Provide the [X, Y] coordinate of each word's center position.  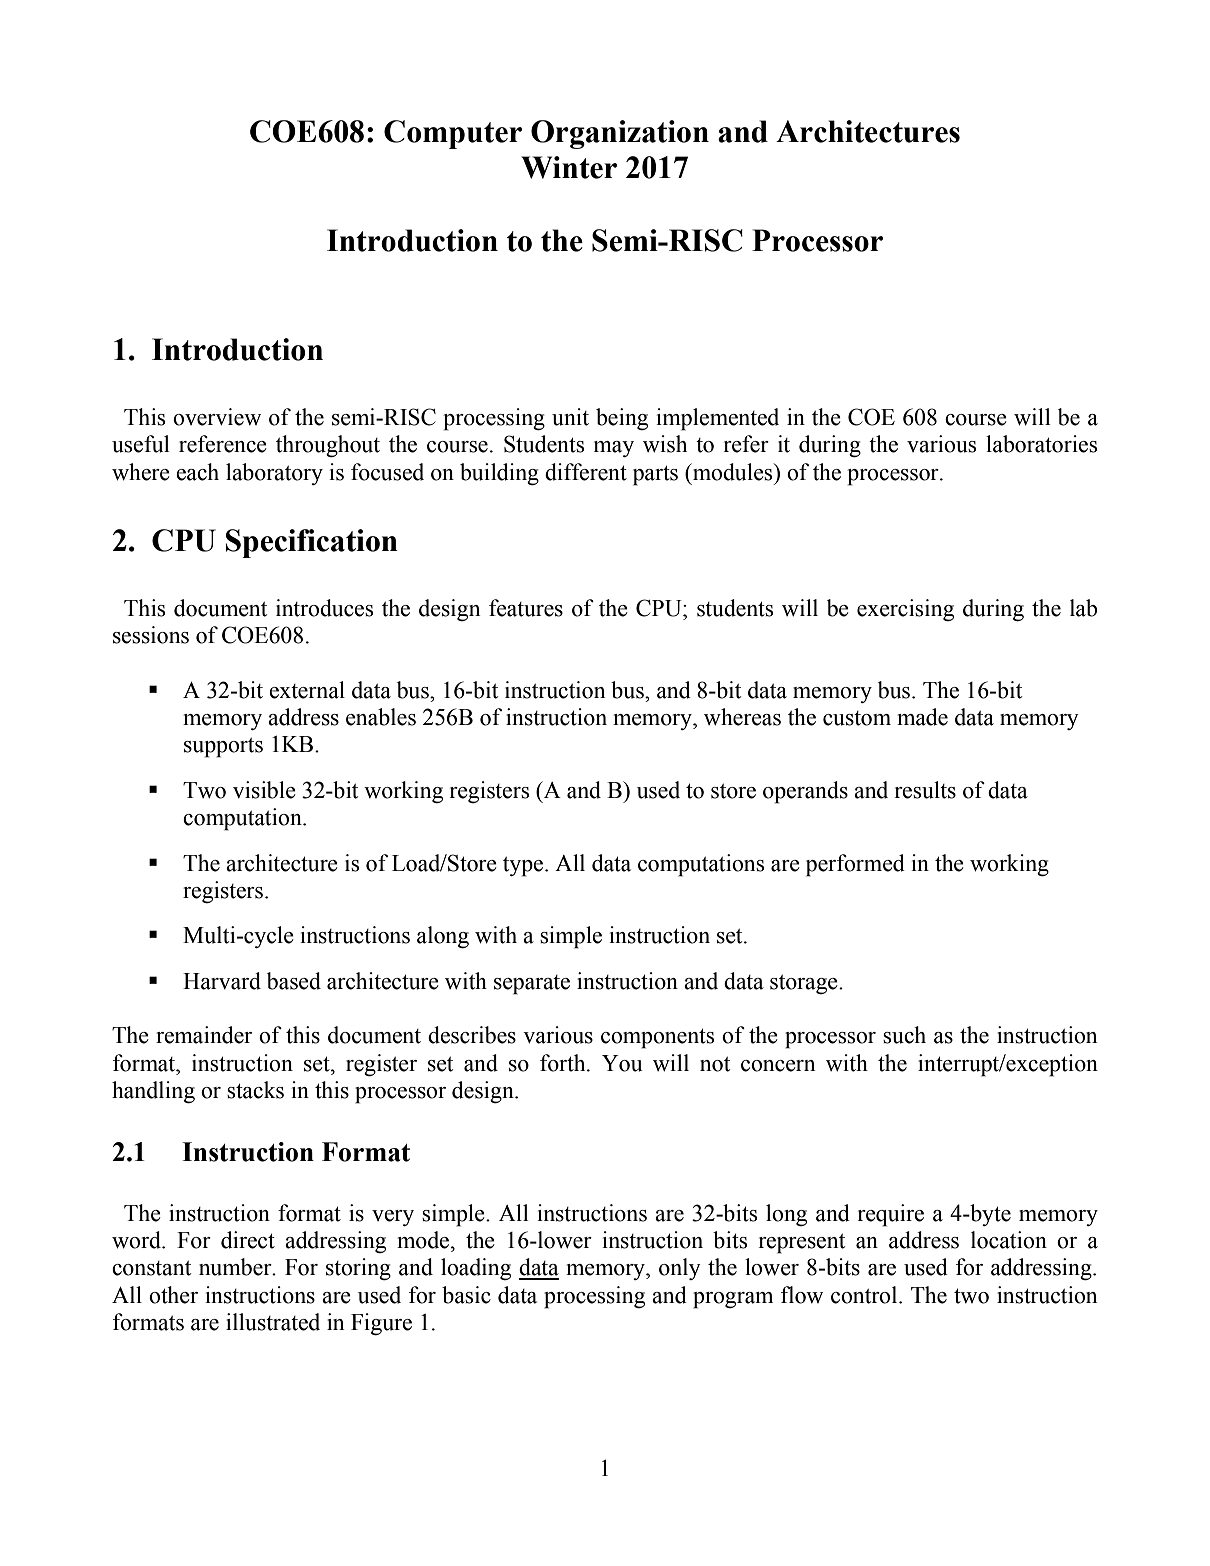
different [586, 472]
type [523, 867]
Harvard [222, 981]
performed [855, 865]
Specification [312, 543]
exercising [905, 610]
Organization [620, 134]
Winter [569, 167]
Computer [453, 134]
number [236, 1267]
